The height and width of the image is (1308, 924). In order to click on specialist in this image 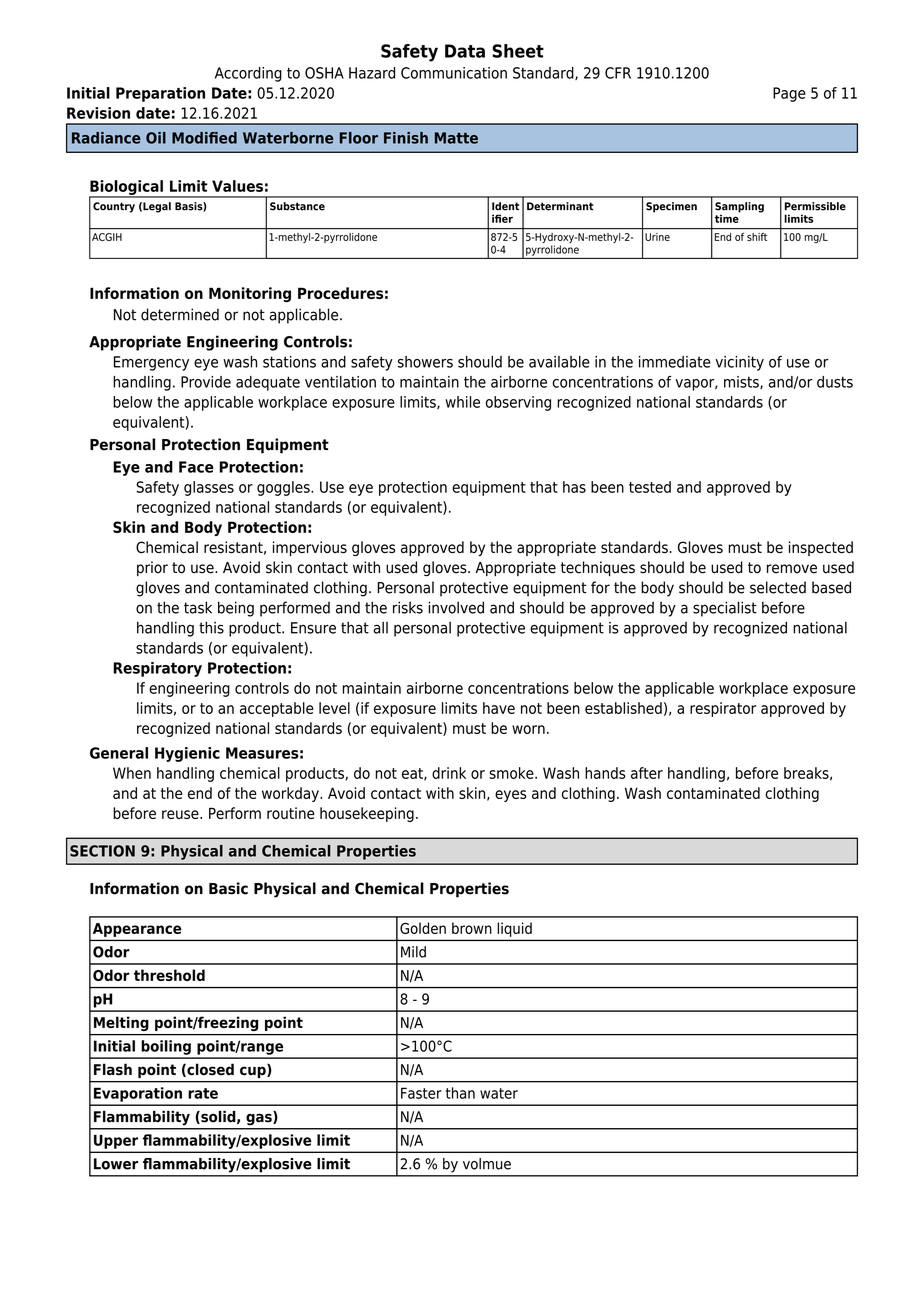, I will do `click(725, 609)`.
